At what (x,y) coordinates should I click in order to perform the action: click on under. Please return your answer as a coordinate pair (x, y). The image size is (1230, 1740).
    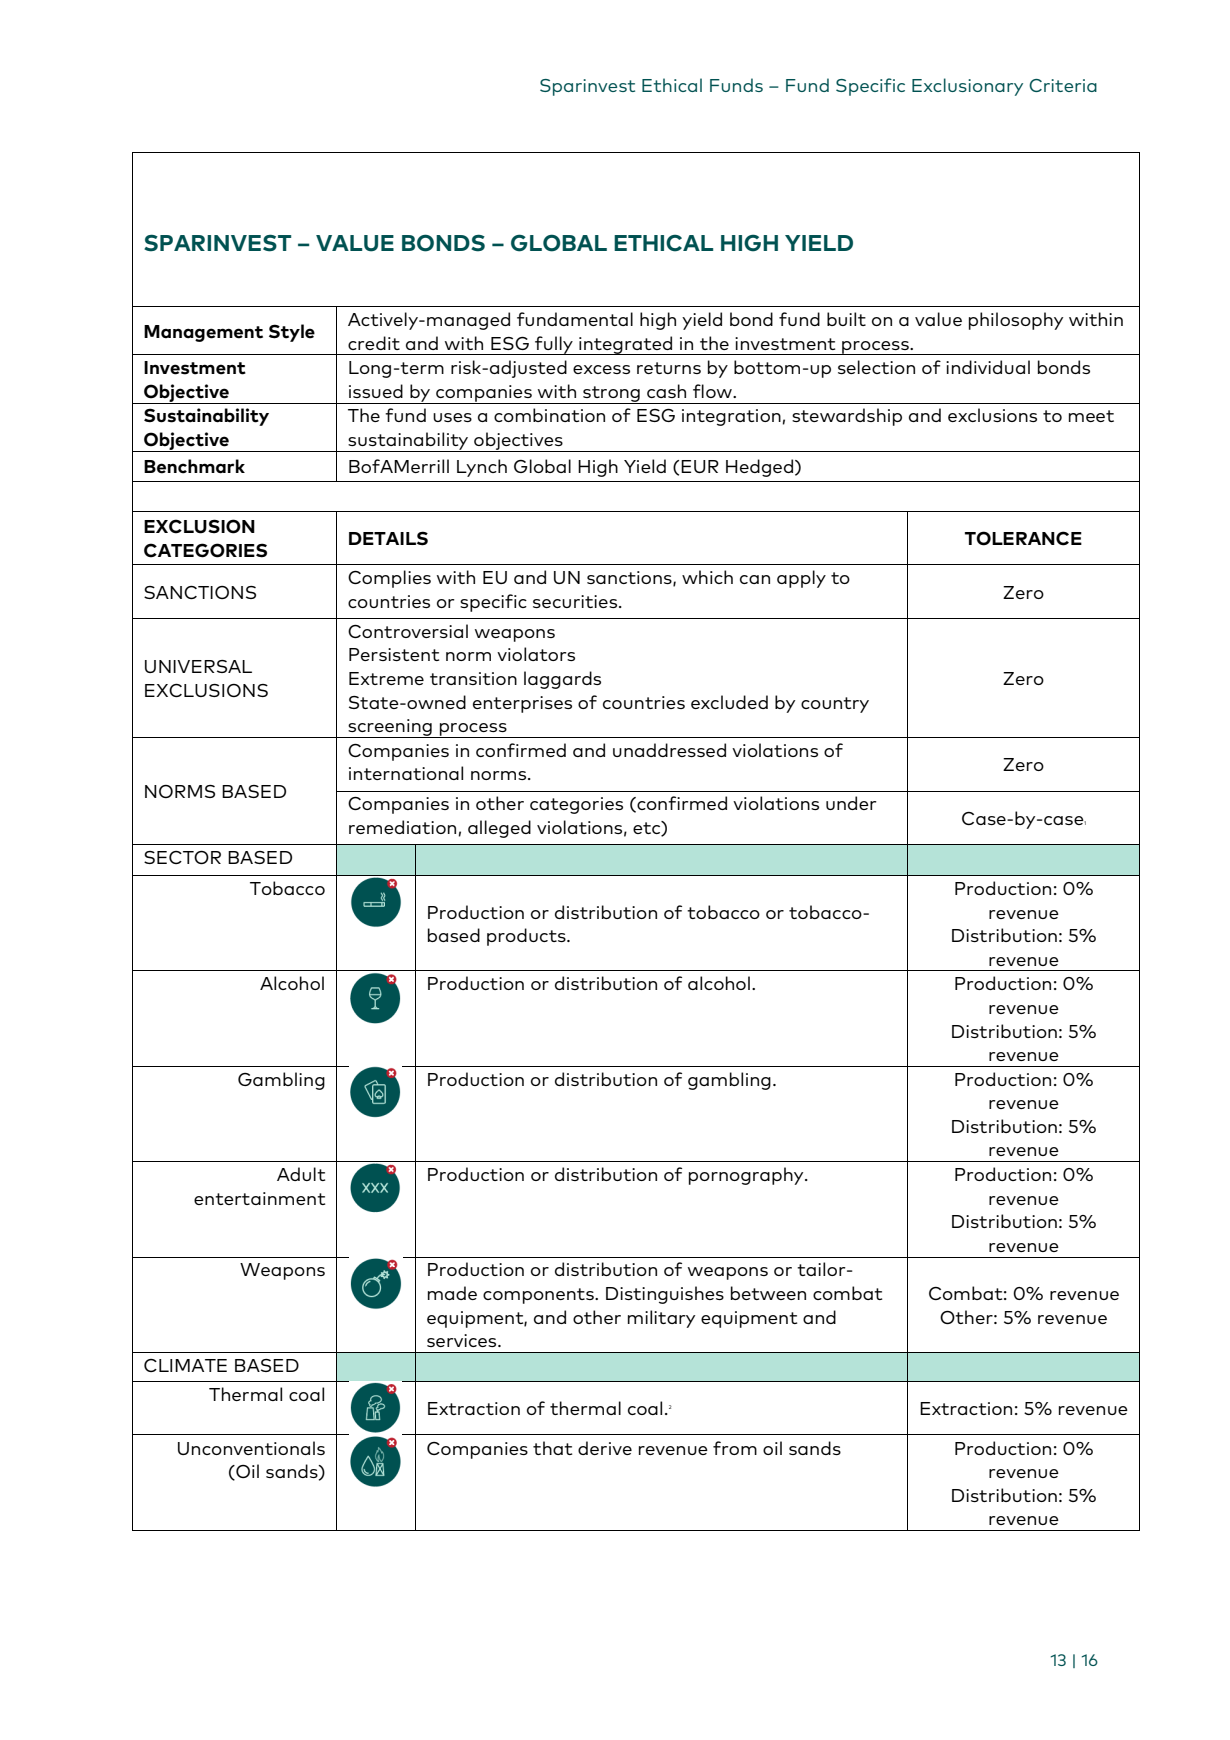
    Looking at the image, I should click on (851, 803).
